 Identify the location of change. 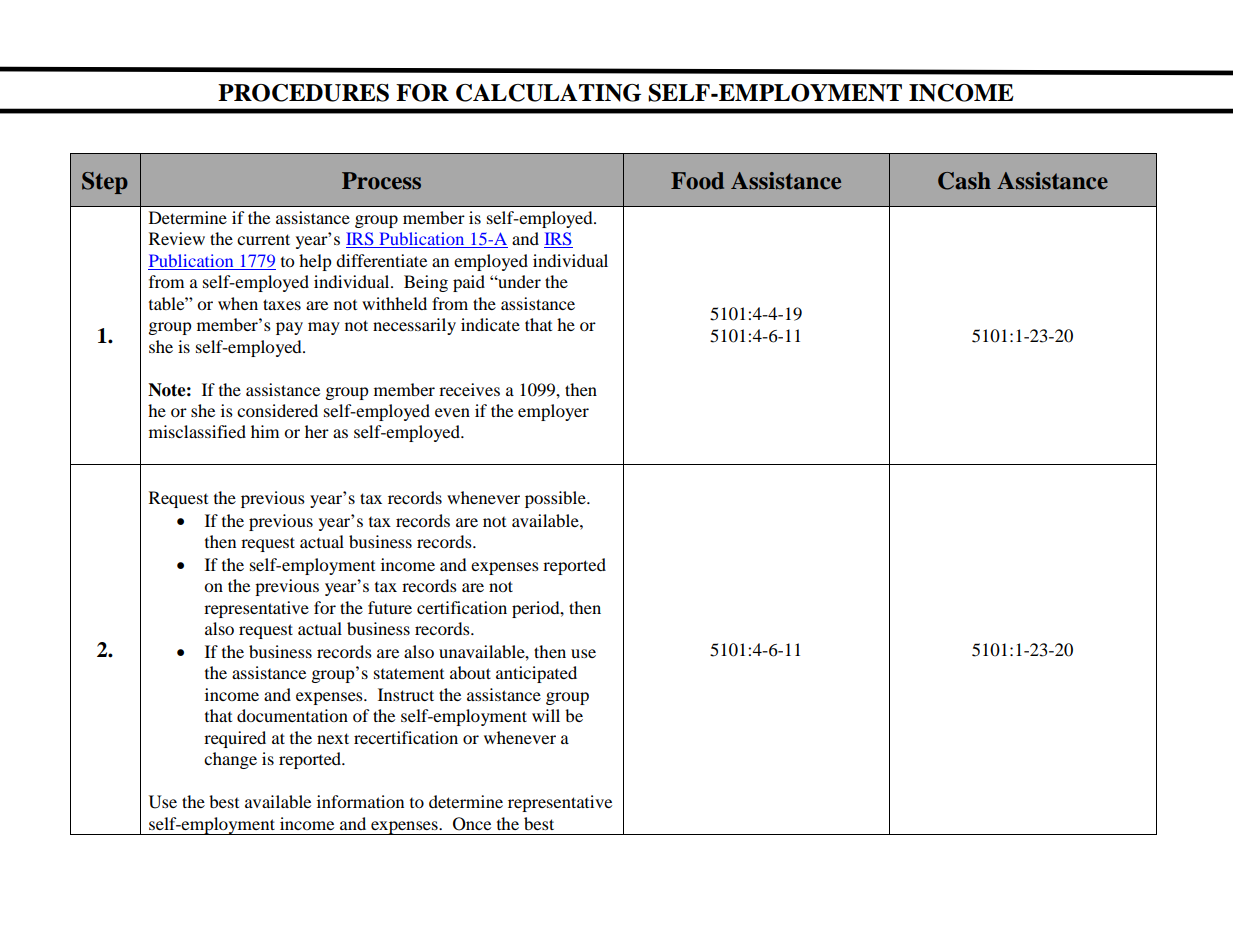
(230, 760).
